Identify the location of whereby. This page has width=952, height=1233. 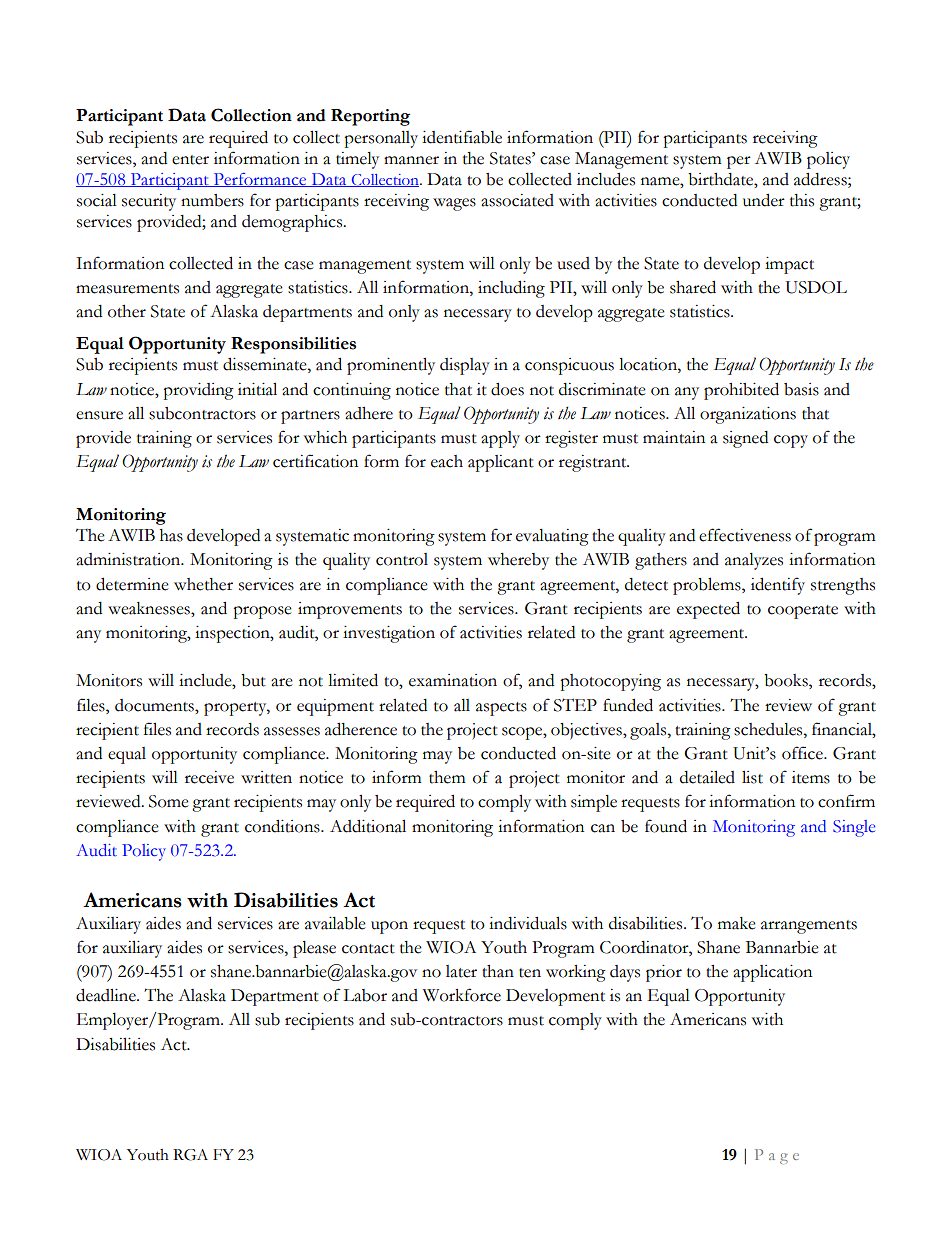
(518, 561).
